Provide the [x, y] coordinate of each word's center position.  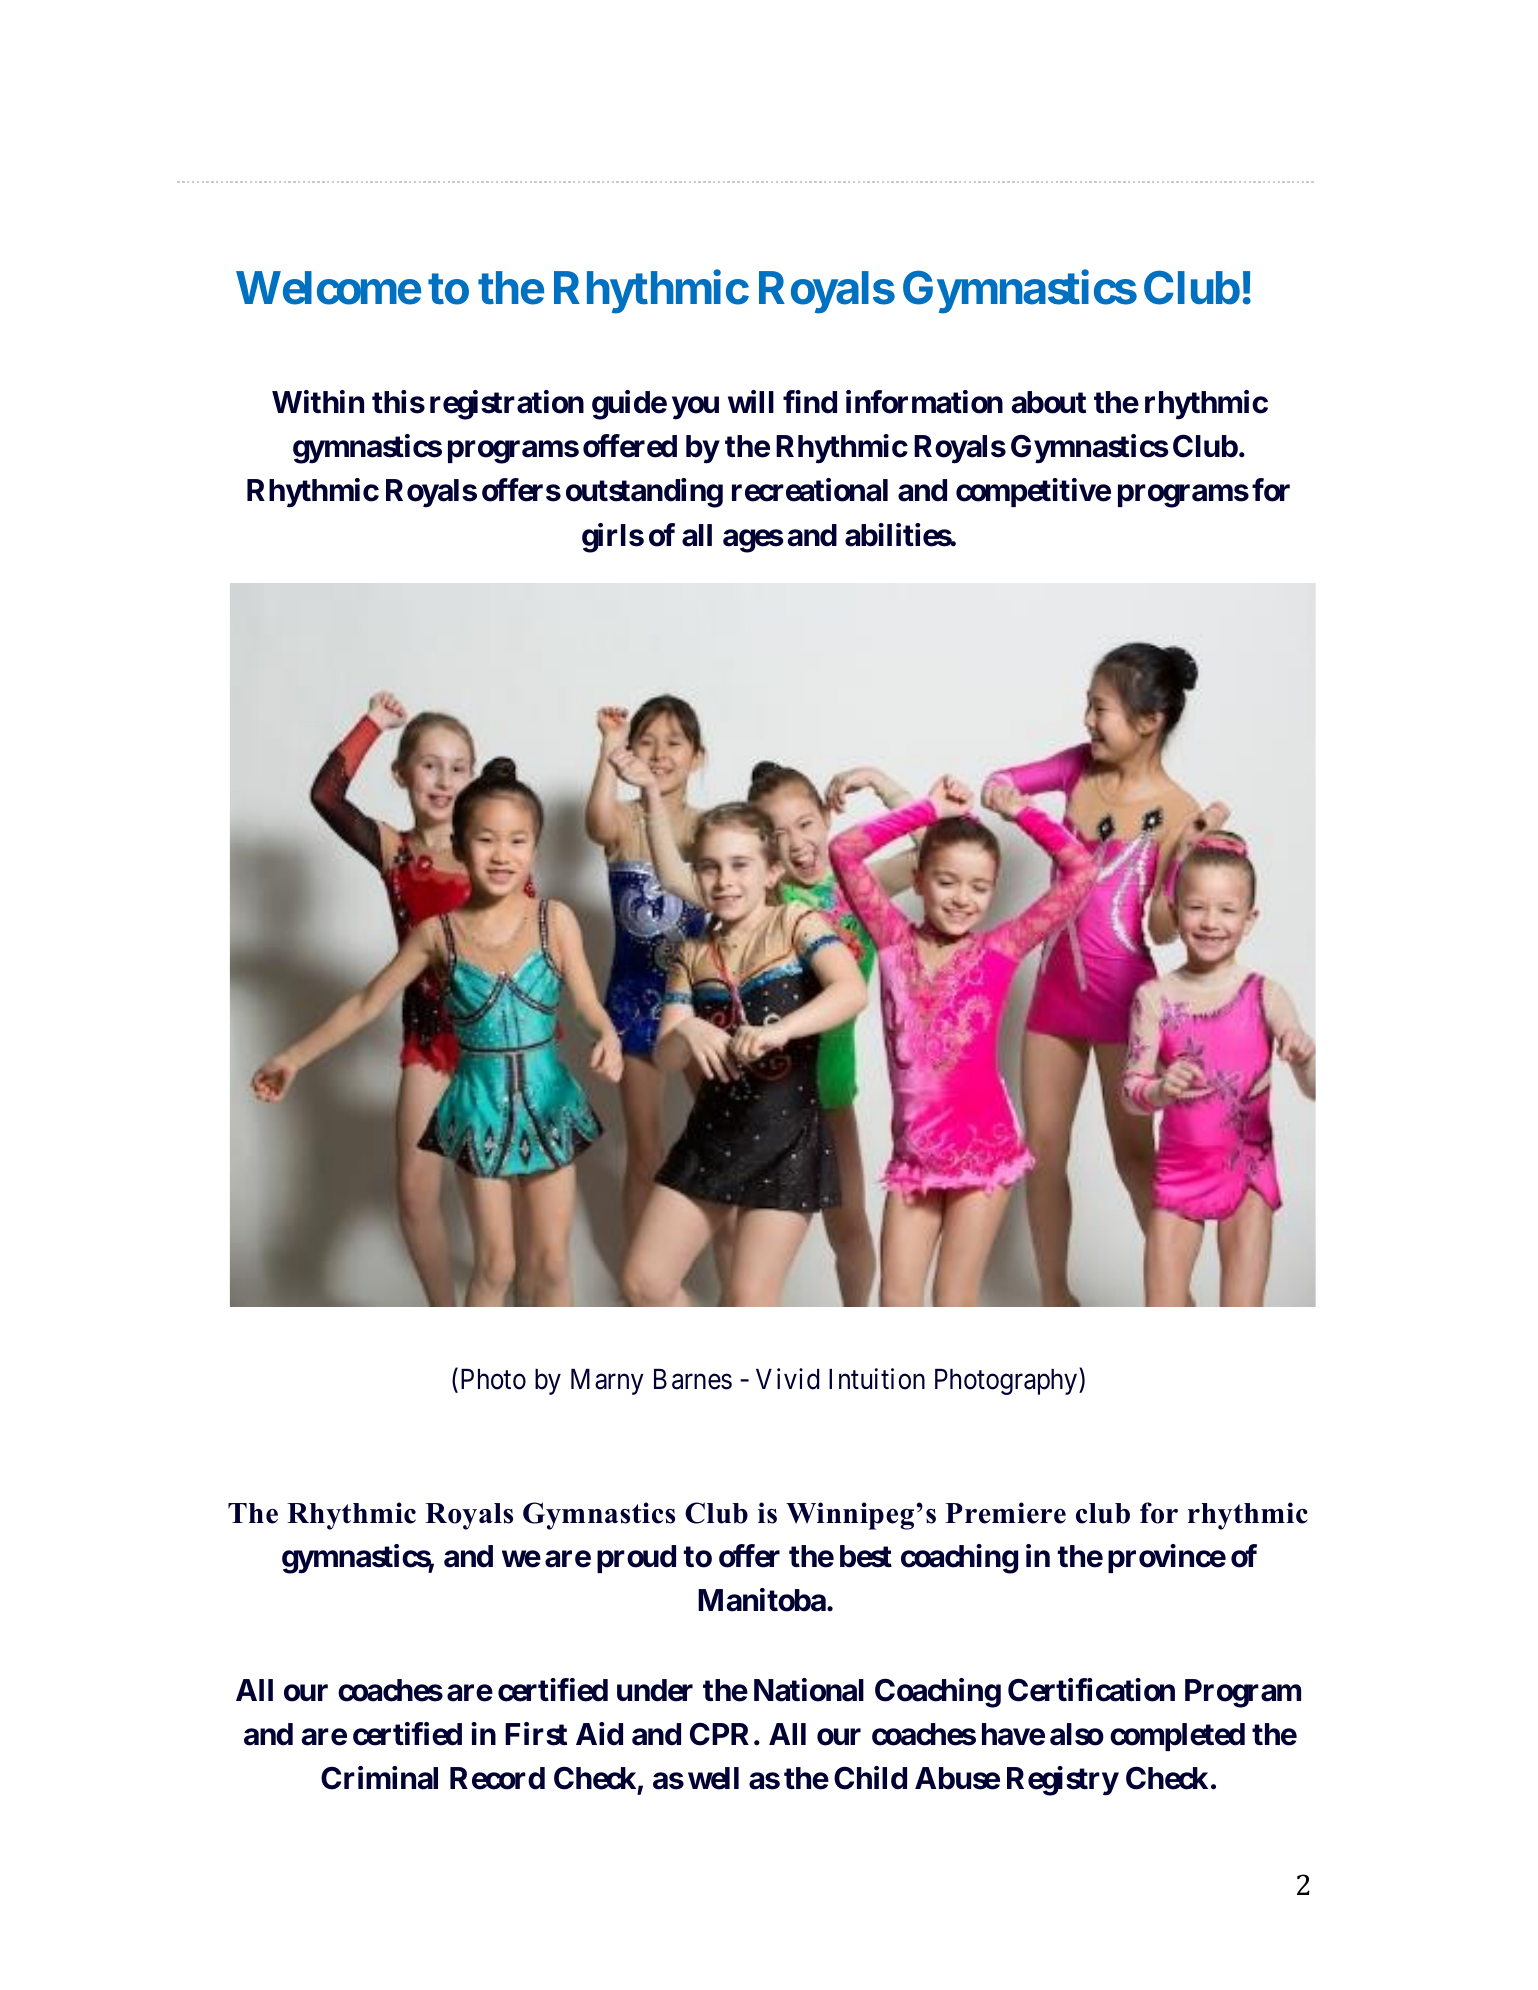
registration [507, 405]
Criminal [379, 1778]
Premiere [1005, 1513]
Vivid [787, 1379]
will [751, 401]
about [1048, 402]
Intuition [877, 1379]
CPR [719, 1734]
